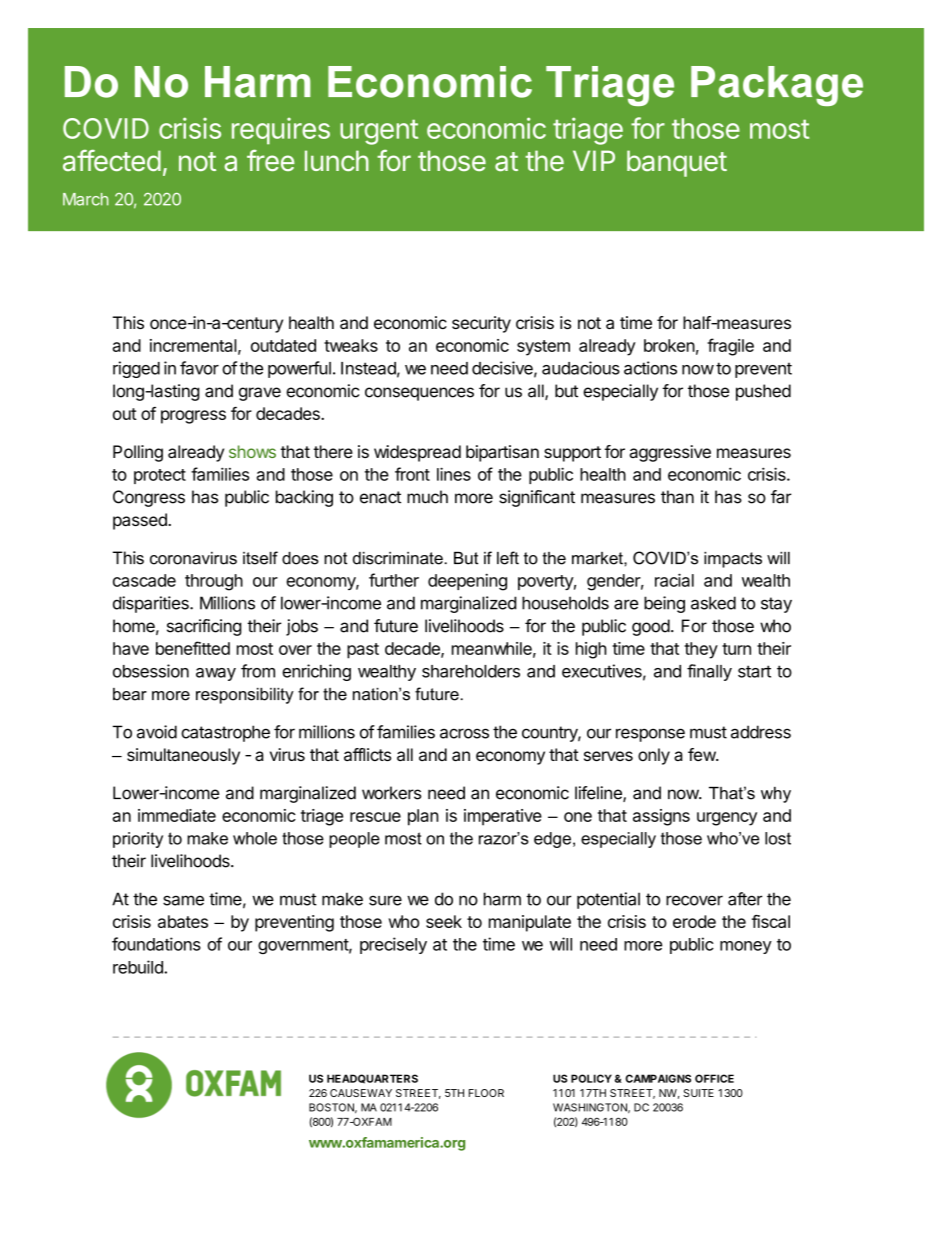 The image size is (952, 1233). I want to click on banquet, so click(677, 163).
